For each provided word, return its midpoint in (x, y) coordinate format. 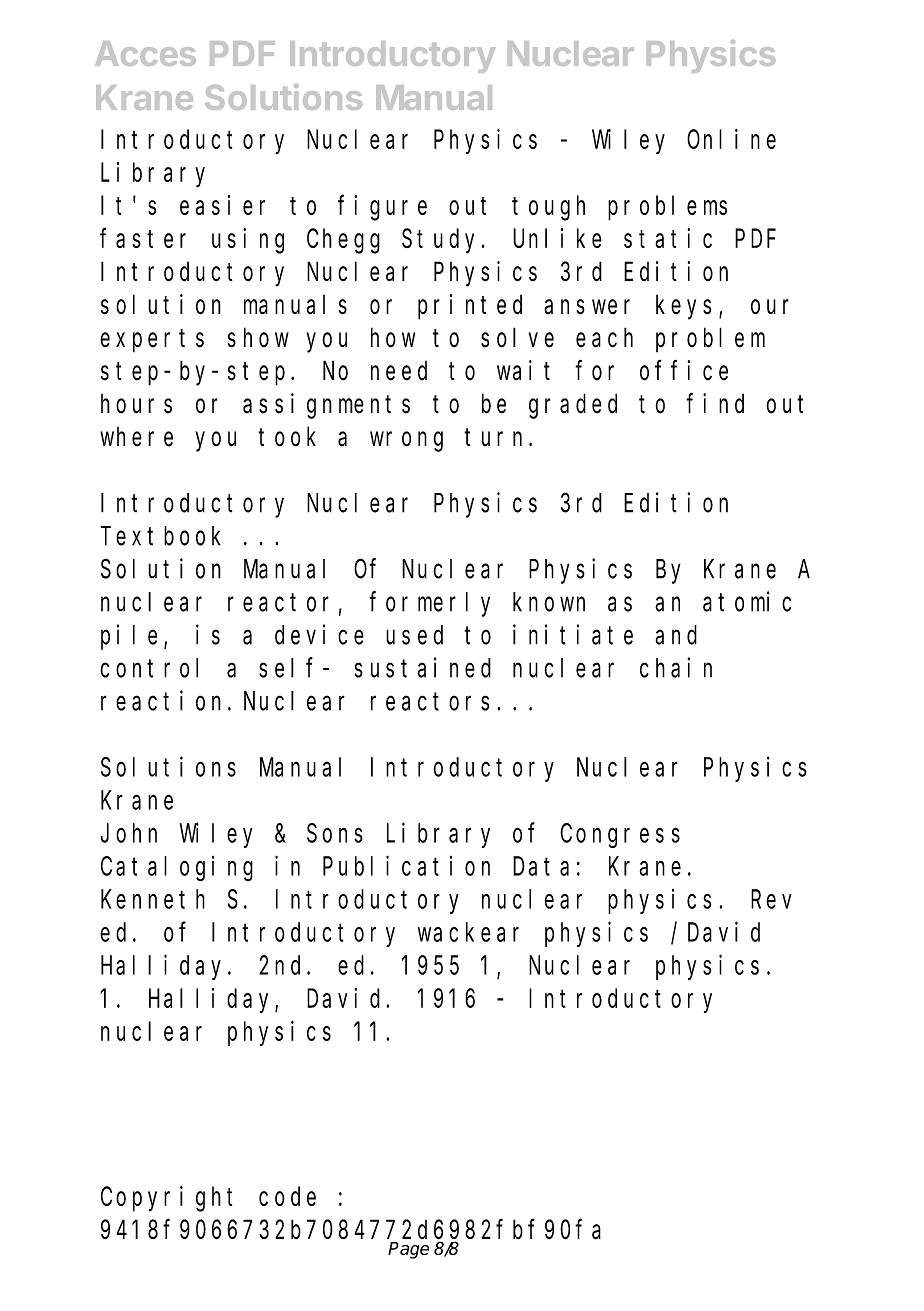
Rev (771, 900)
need (399, 371)
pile (129, 637)
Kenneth (153, 899)
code (287, 1196)
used (414, 635)
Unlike (557, 238)
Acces (145, 53)
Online (731, 139)
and (676, 635)
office (684, 370)
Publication (406, 866)
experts (152, 341)
